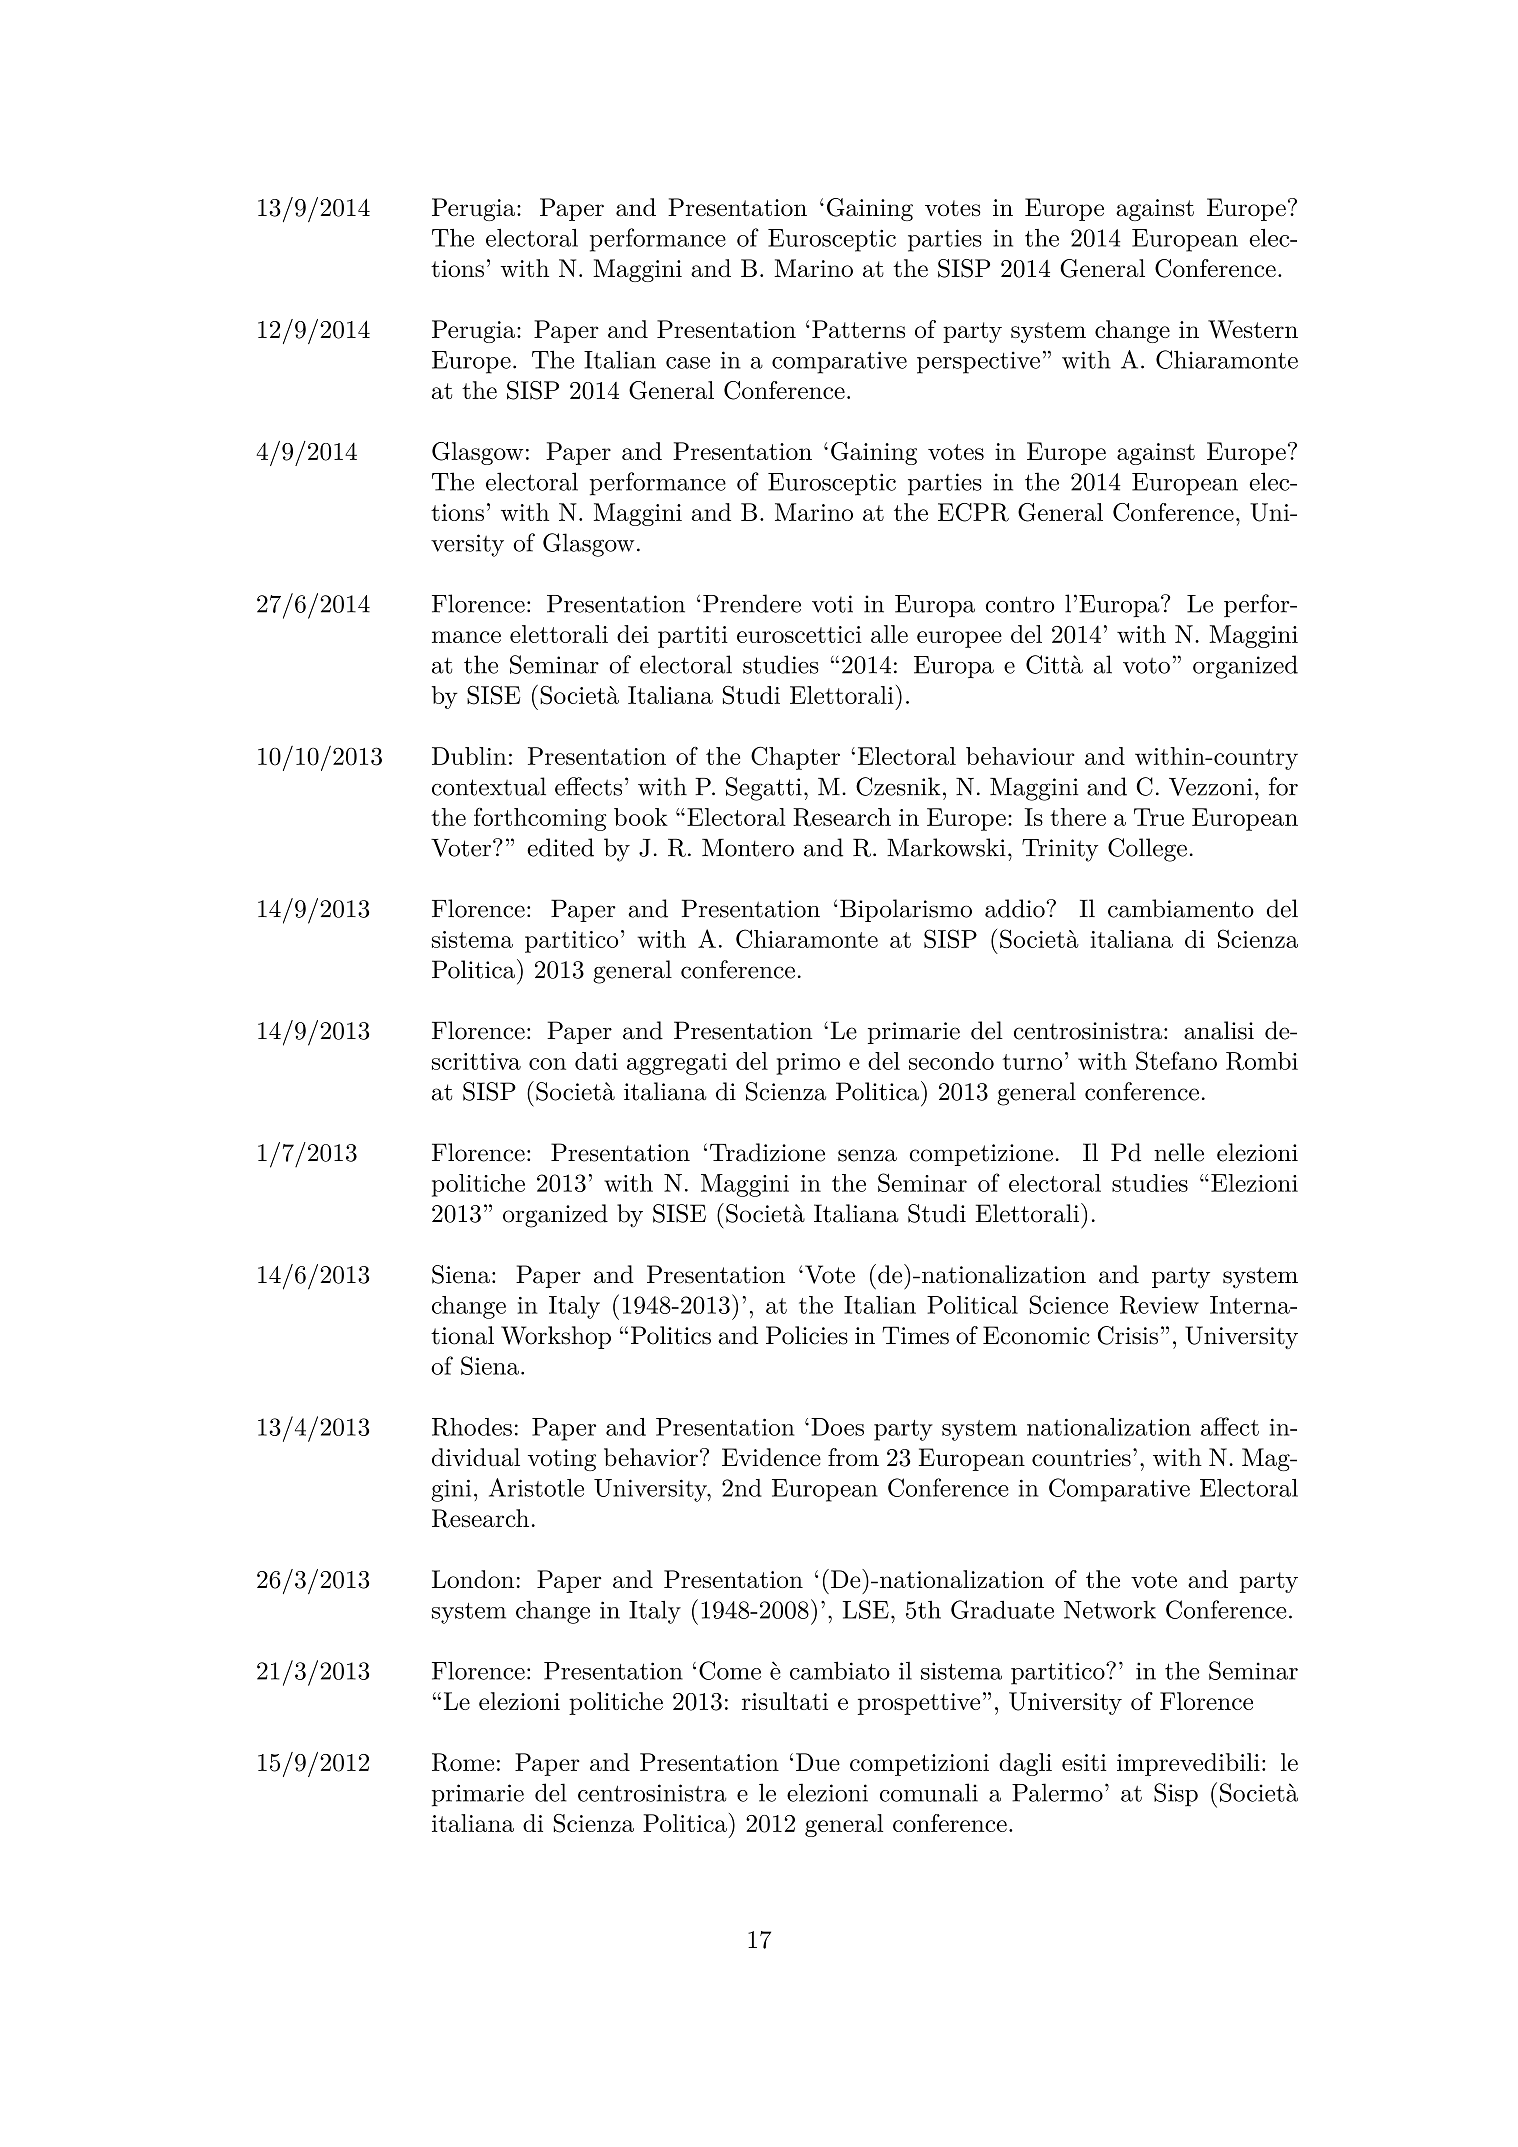 Image resolution: width=1518 pixels, height=2147 pixels. What do you see at coordinates (588, 786) in the document?
I see `effects` at bounding box center [588, 786].
